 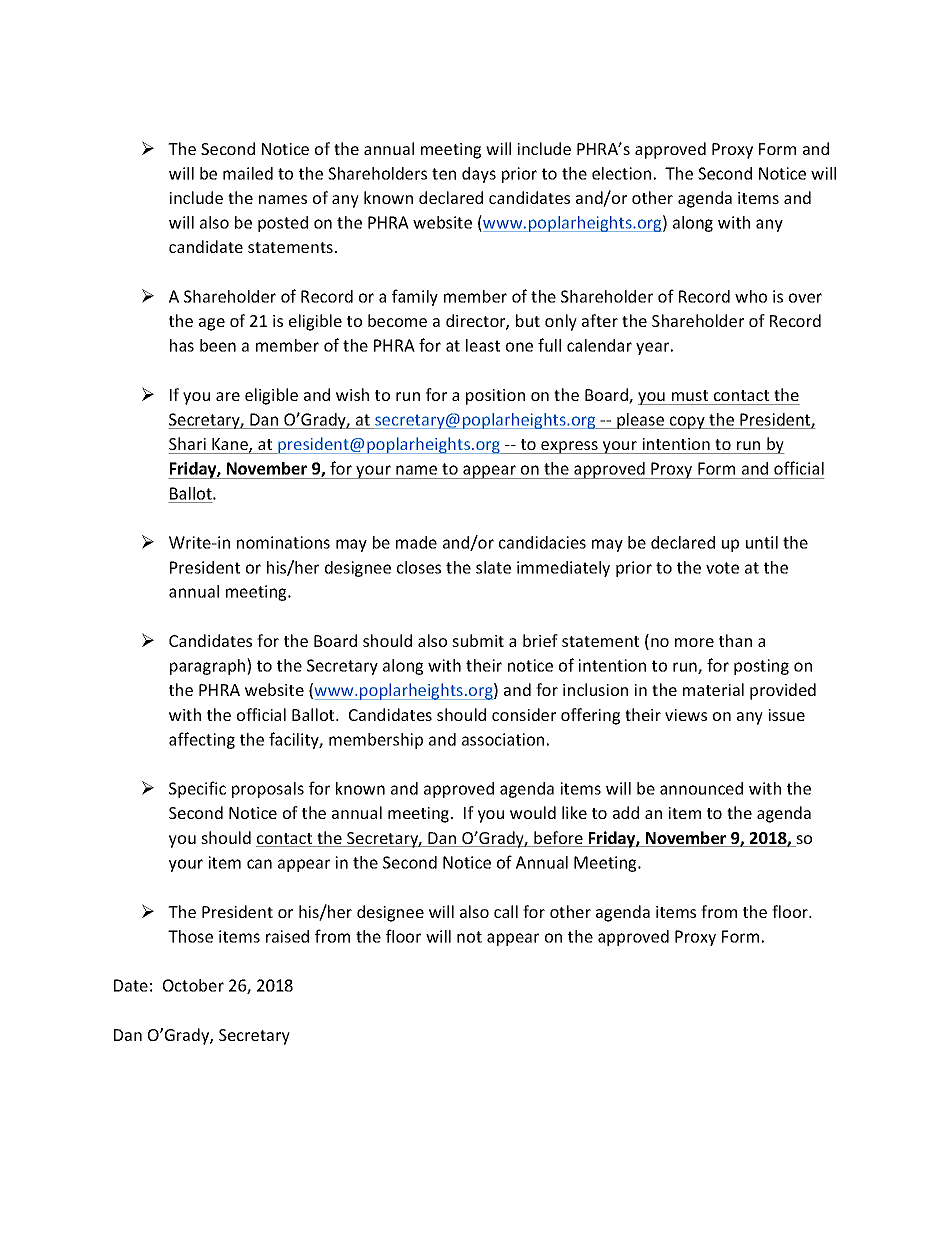 What do you see at coordinates (690, 395) in the screenshot?
I see `must` at bounding box center [690, 395].
